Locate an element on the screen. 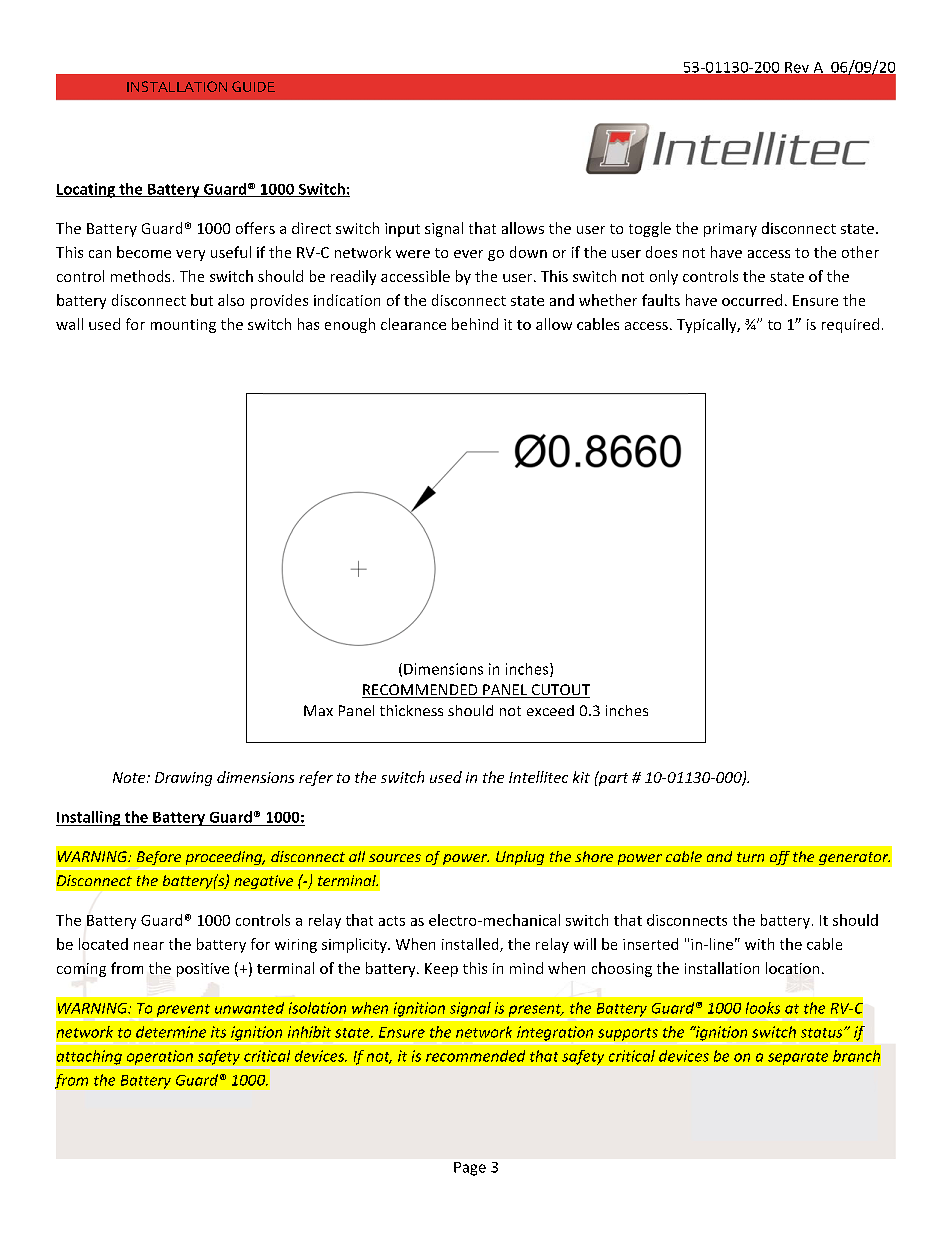  GUIDE is located at coordinates (253, 86).
